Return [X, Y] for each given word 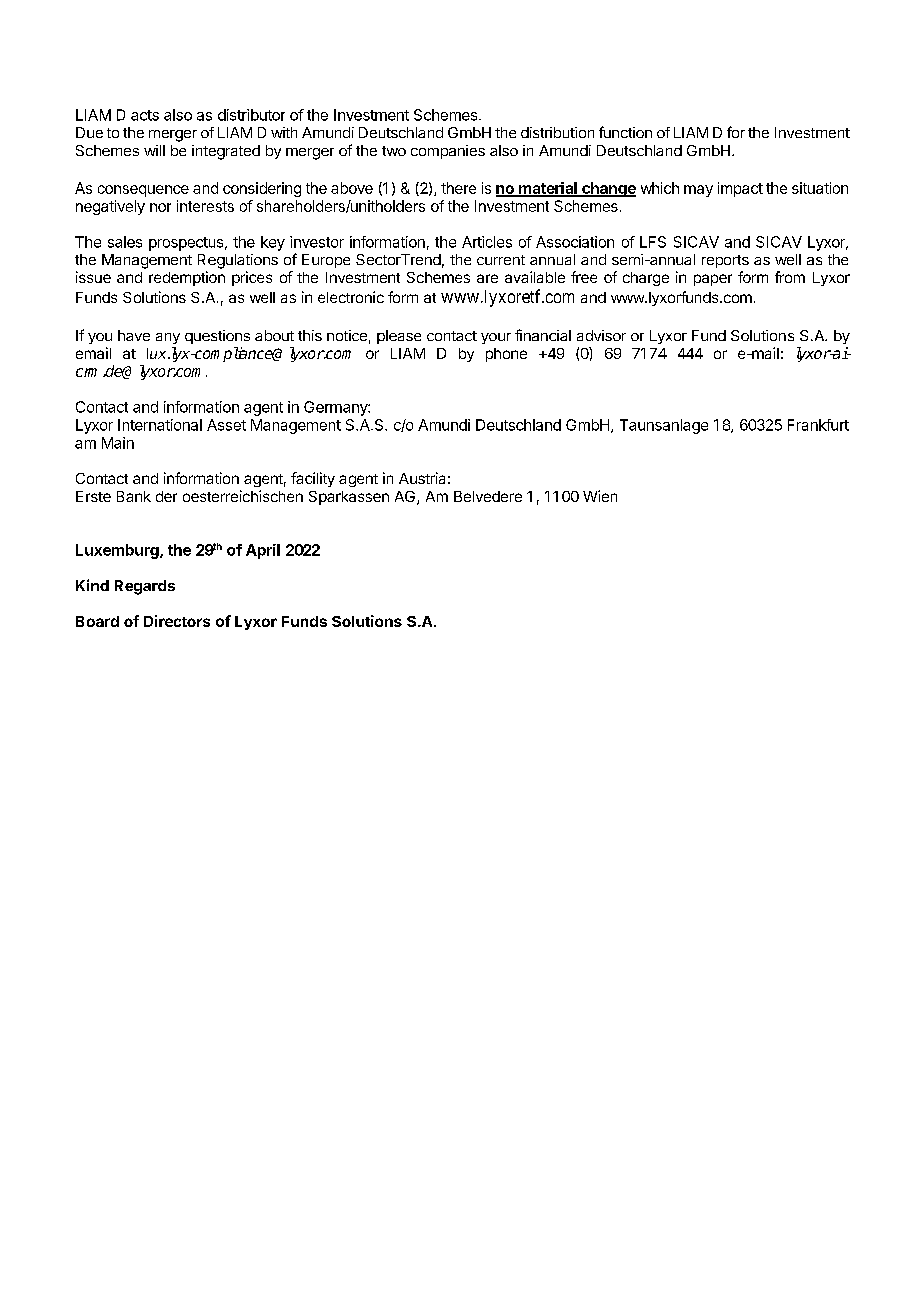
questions [217, 337]
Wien [600, 496]
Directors [177, 621]
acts [145, 115]
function [625, 132]
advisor [601, 335]
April [263, 551]
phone [506, 355]
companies [448, 152]
